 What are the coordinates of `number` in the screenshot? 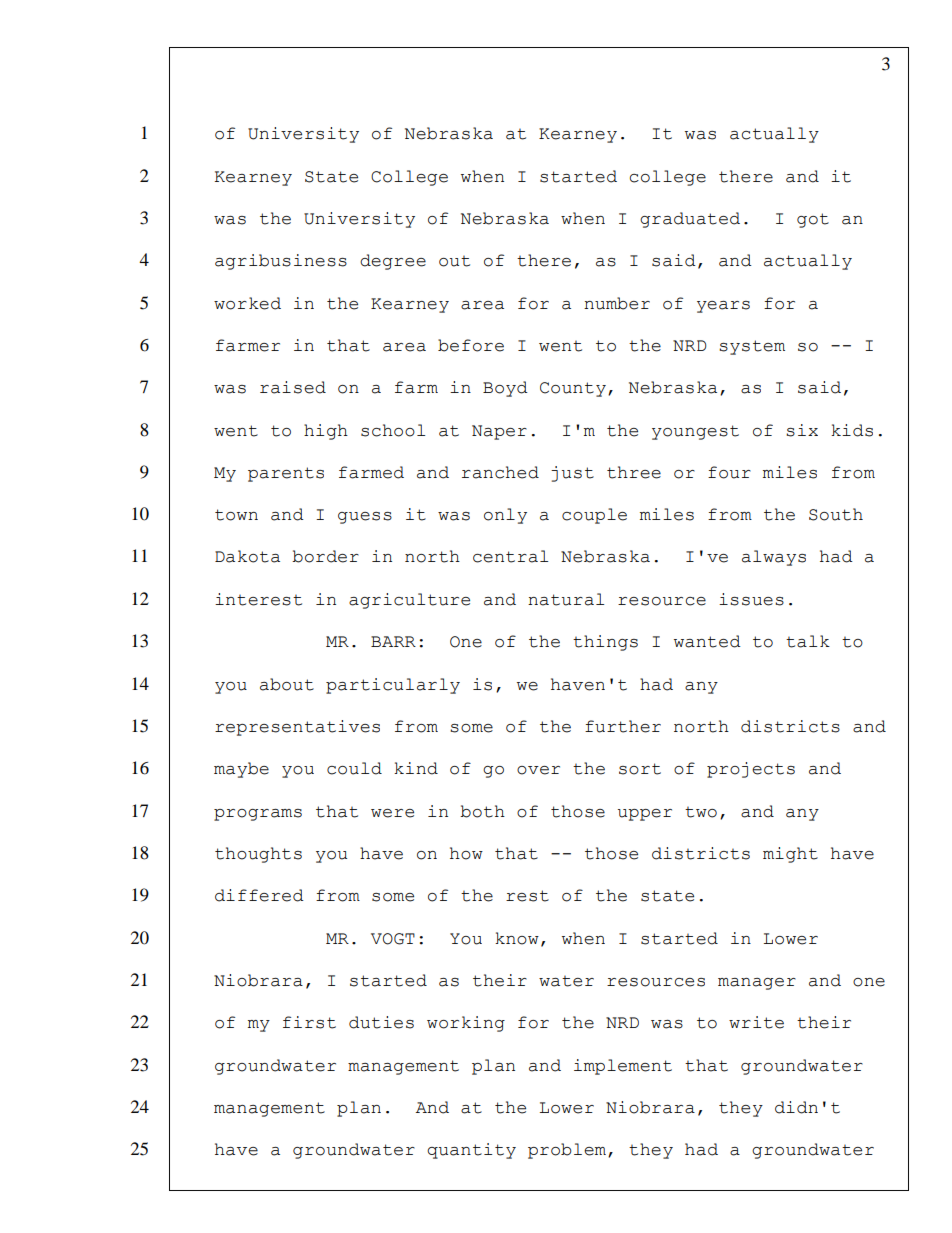 It's located at (617, 303).
